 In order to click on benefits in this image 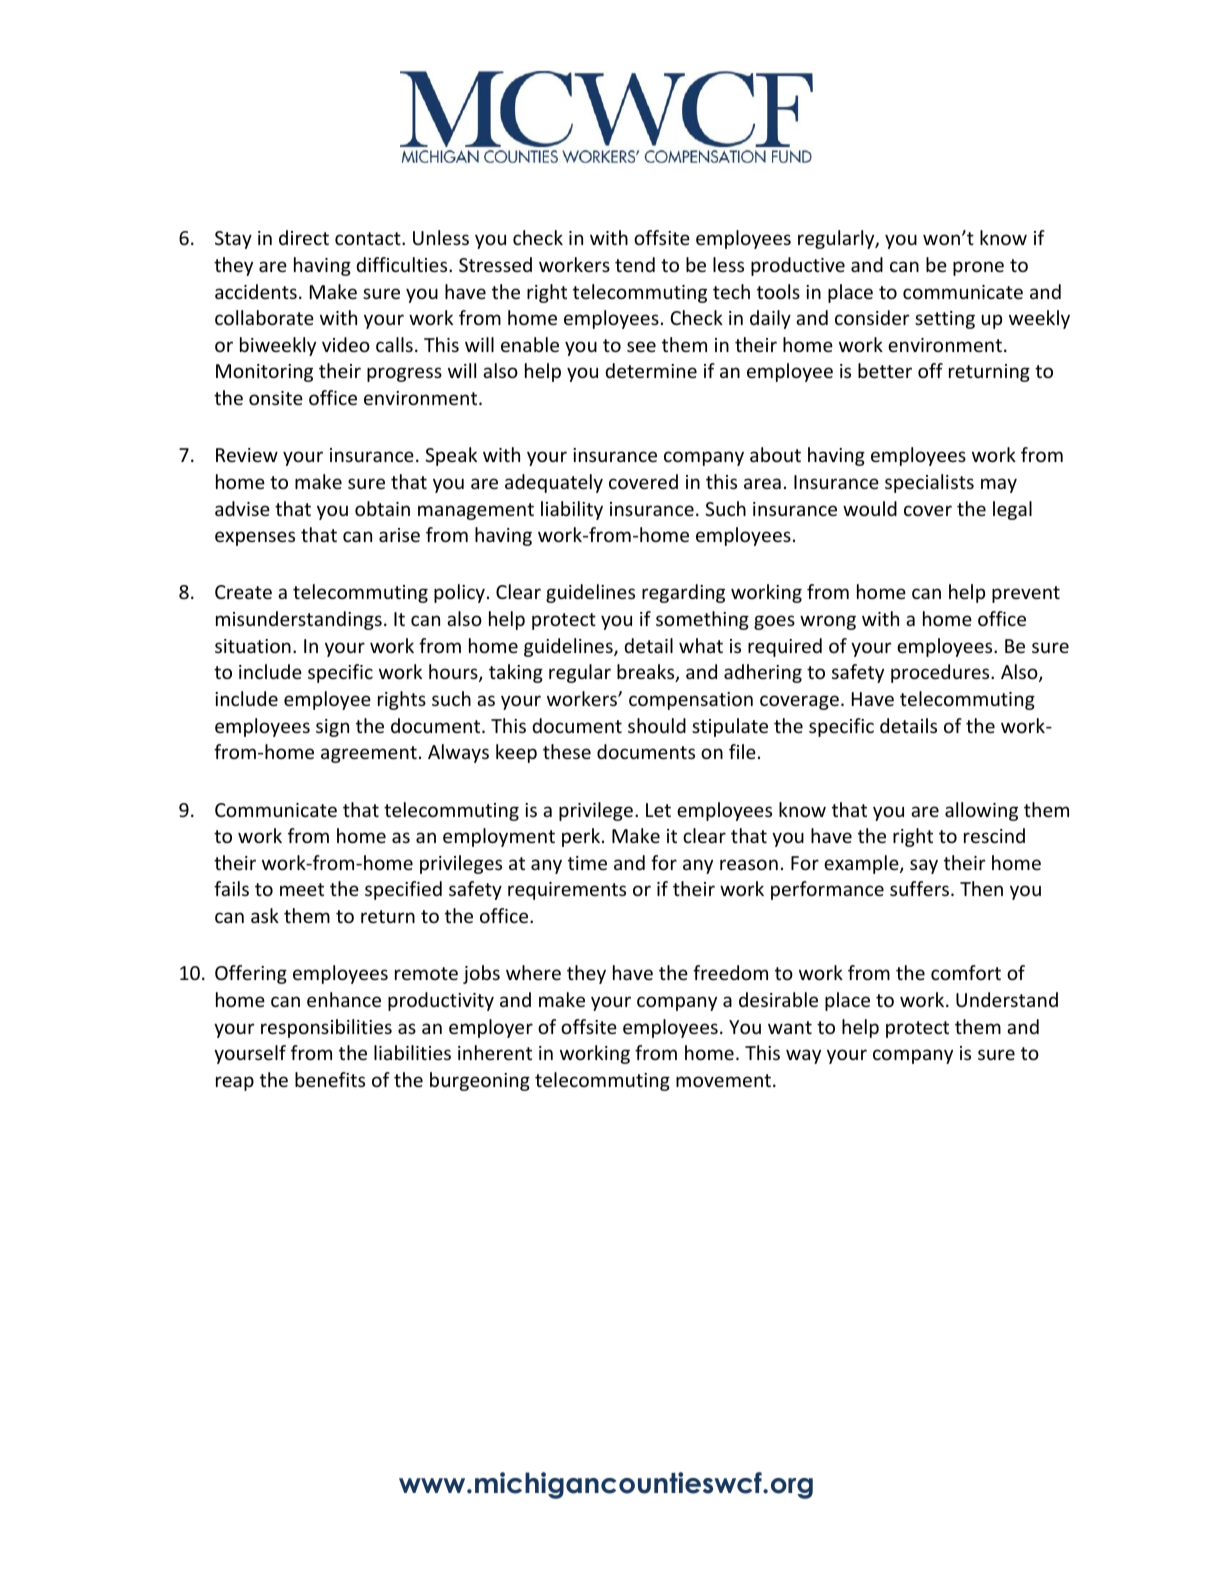, I will do `click(330, 1079)`.
